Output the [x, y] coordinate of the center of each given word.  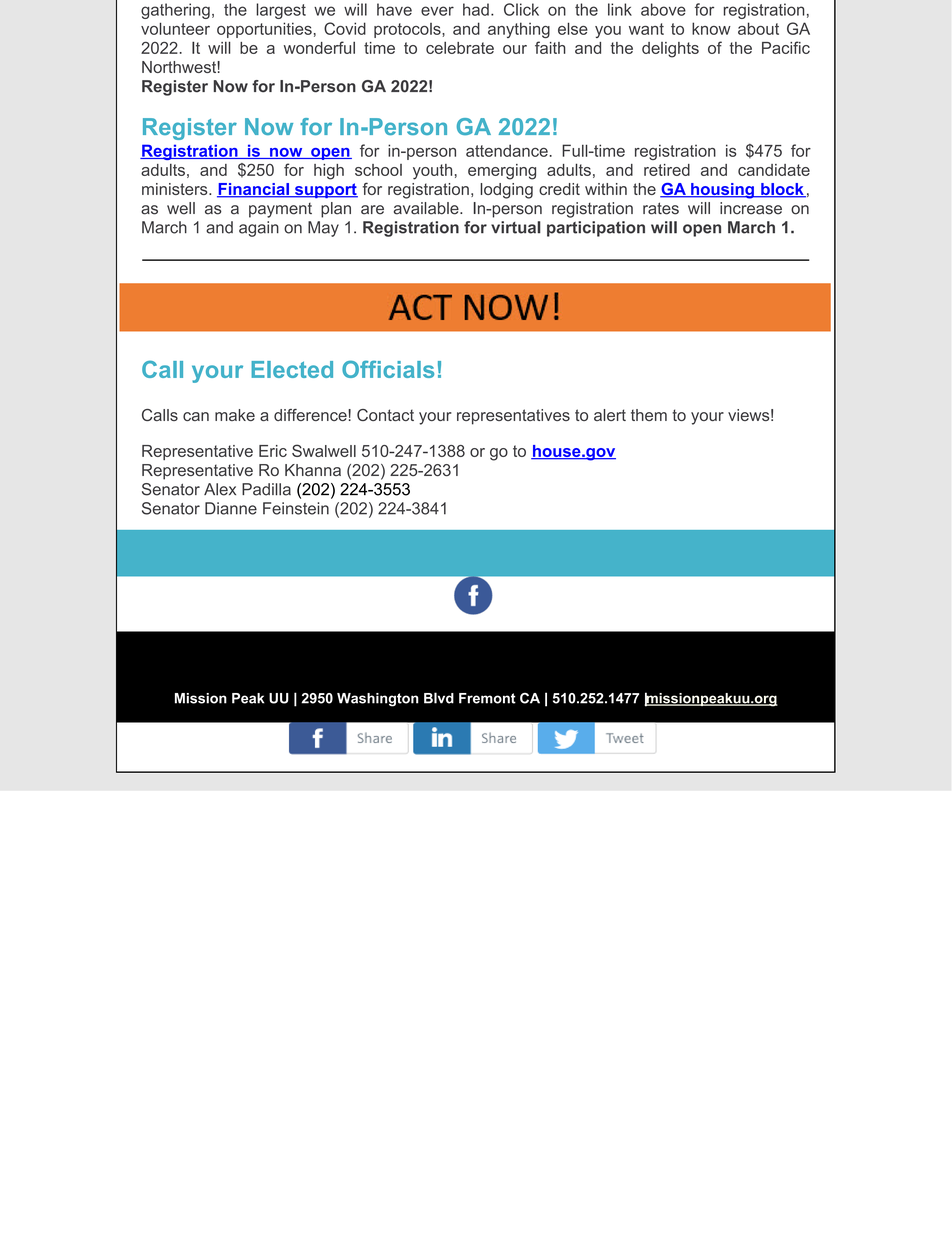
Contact [385, 415]
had [476, 9]
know [711, 28]
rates [661, 208]
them [649, 415]
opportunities [264, 30]
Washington [378, 700]
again [259, 229]
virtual [516, 227]
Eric [273, 451]
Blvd [439, 698]
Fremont [487, 698]
